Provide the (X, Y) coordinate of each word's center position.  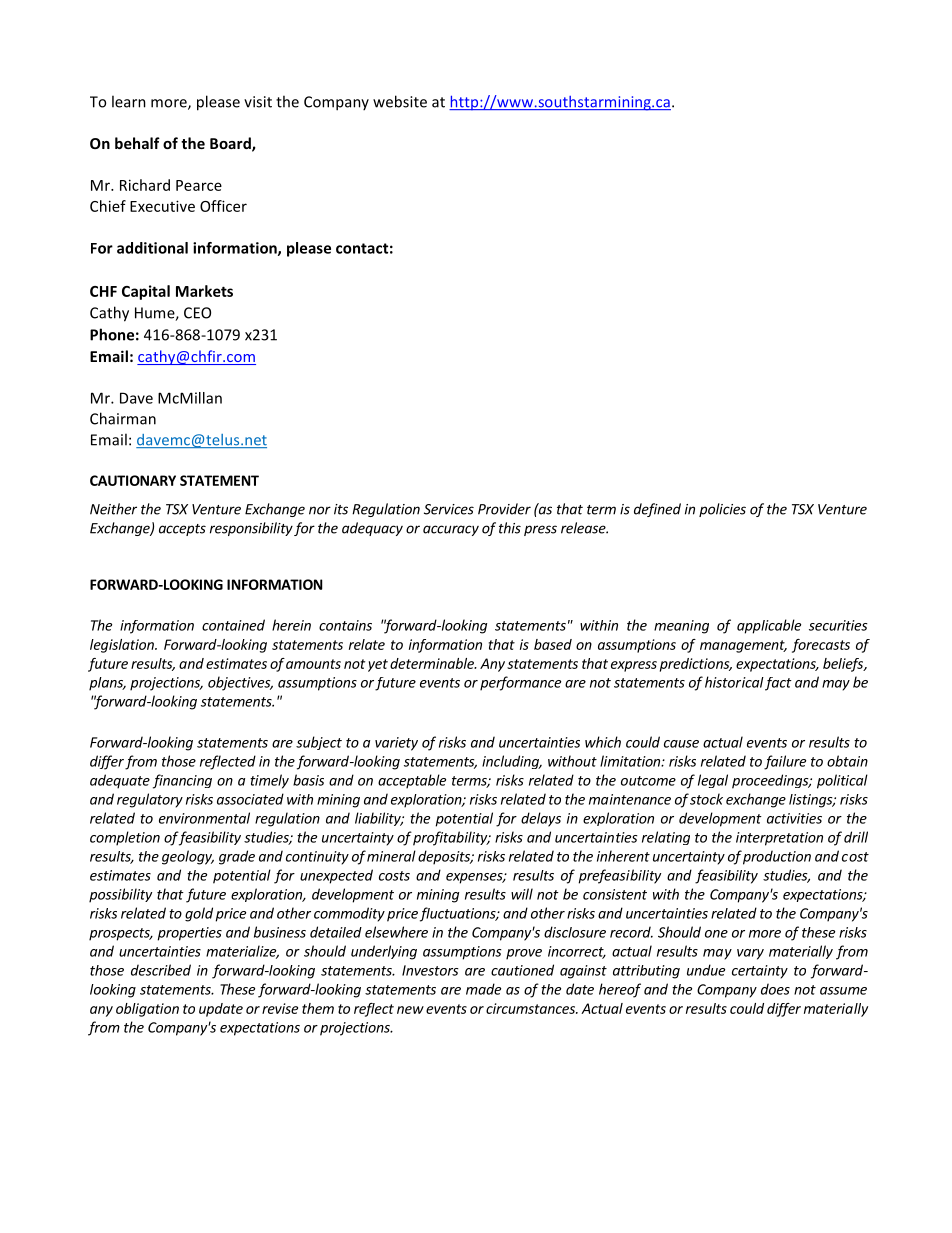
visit (258, 102)
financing (182, 781)
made (483, 989)
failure (785, 762)
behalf (137, 143)
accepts (182, 530)
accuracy (451, 530)
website (400, 101)
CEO (197, 313)
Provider (504, 509)
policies (722, 510)
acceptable (412, 781)
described (161, 970)
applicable (769, 626)
